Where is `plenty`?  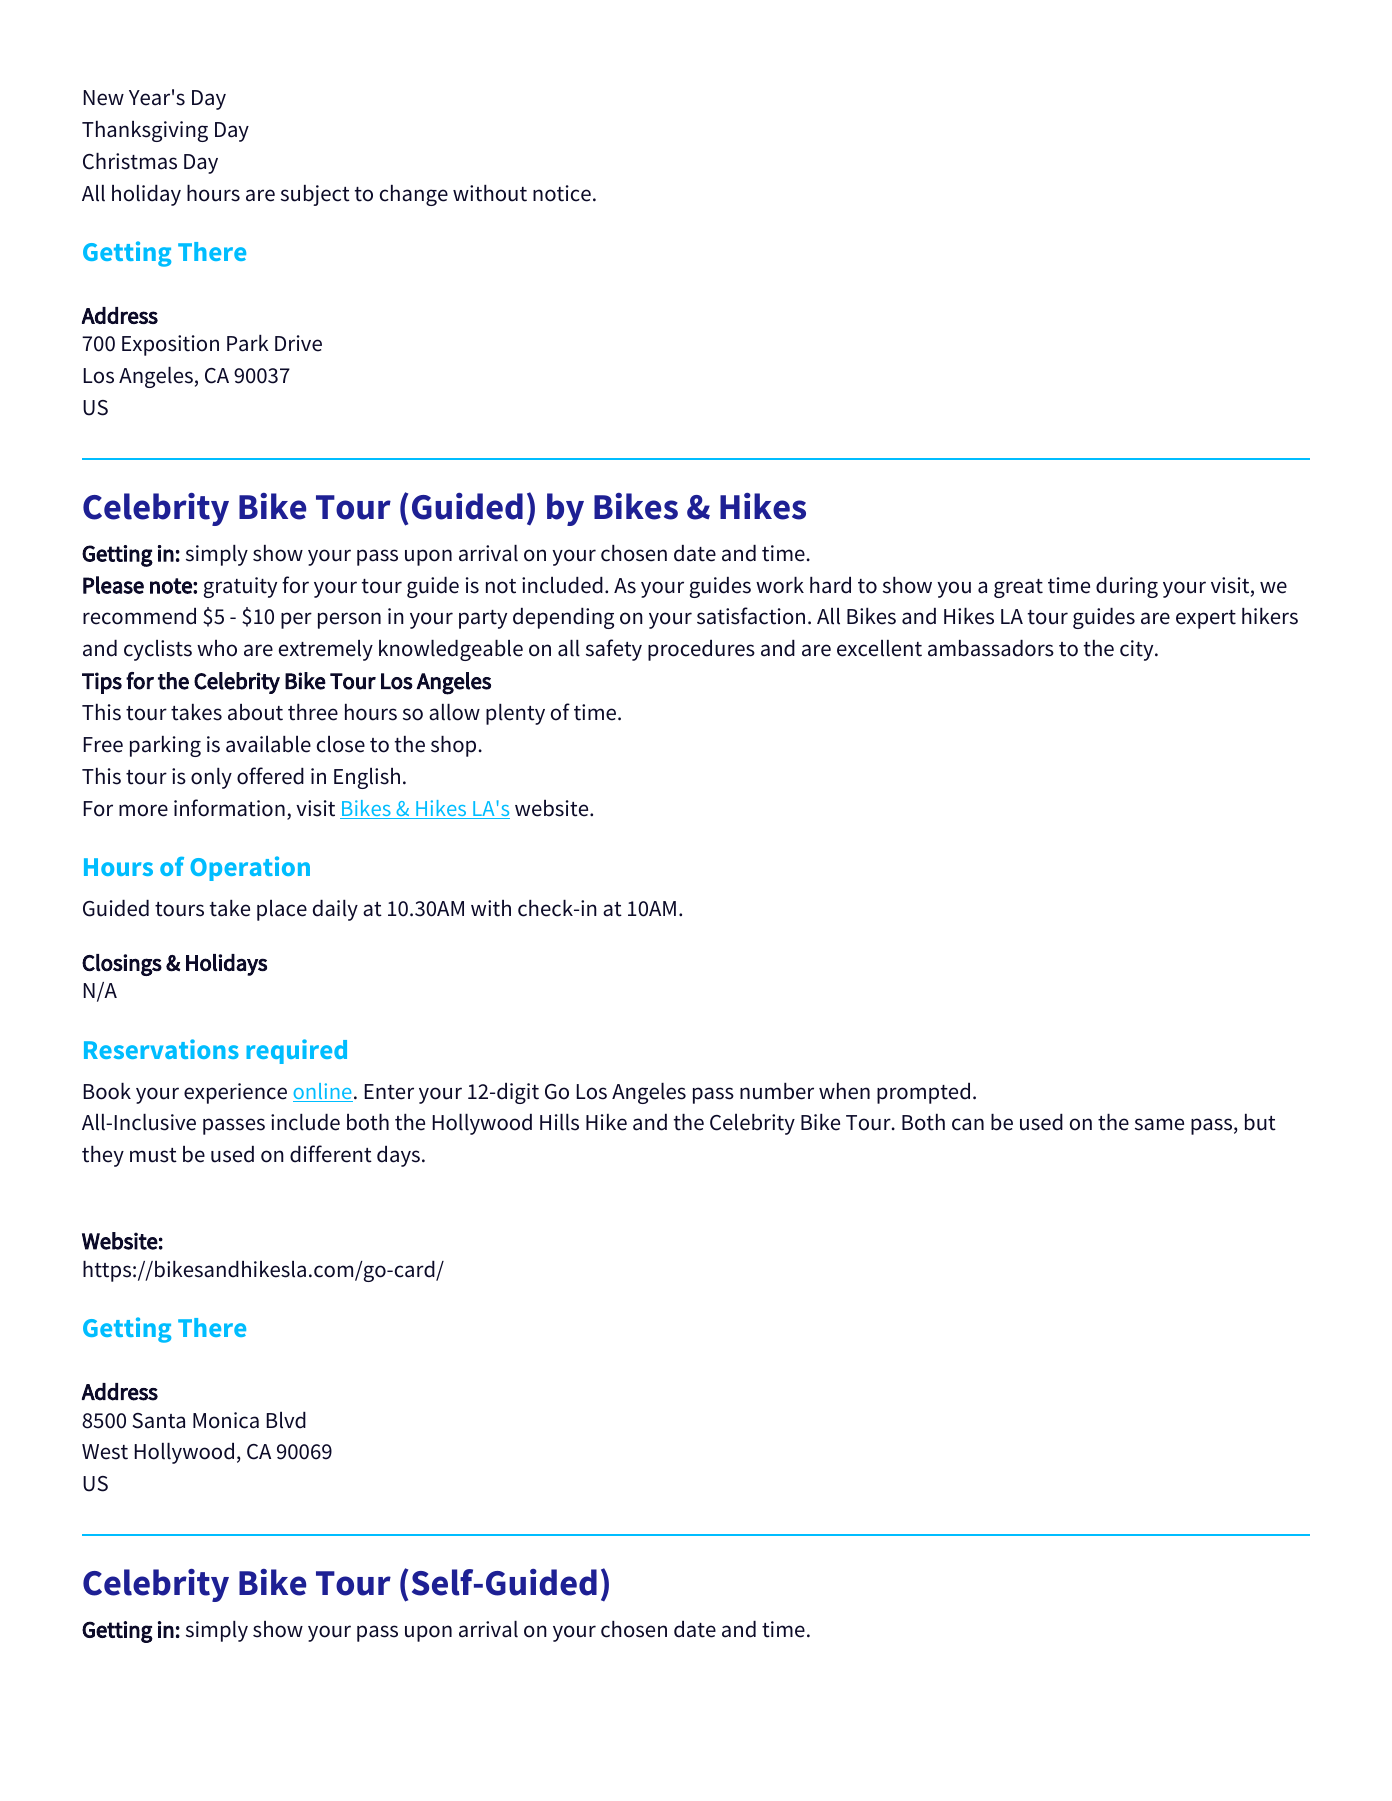
plenty is located at coordinates (515, 714).
